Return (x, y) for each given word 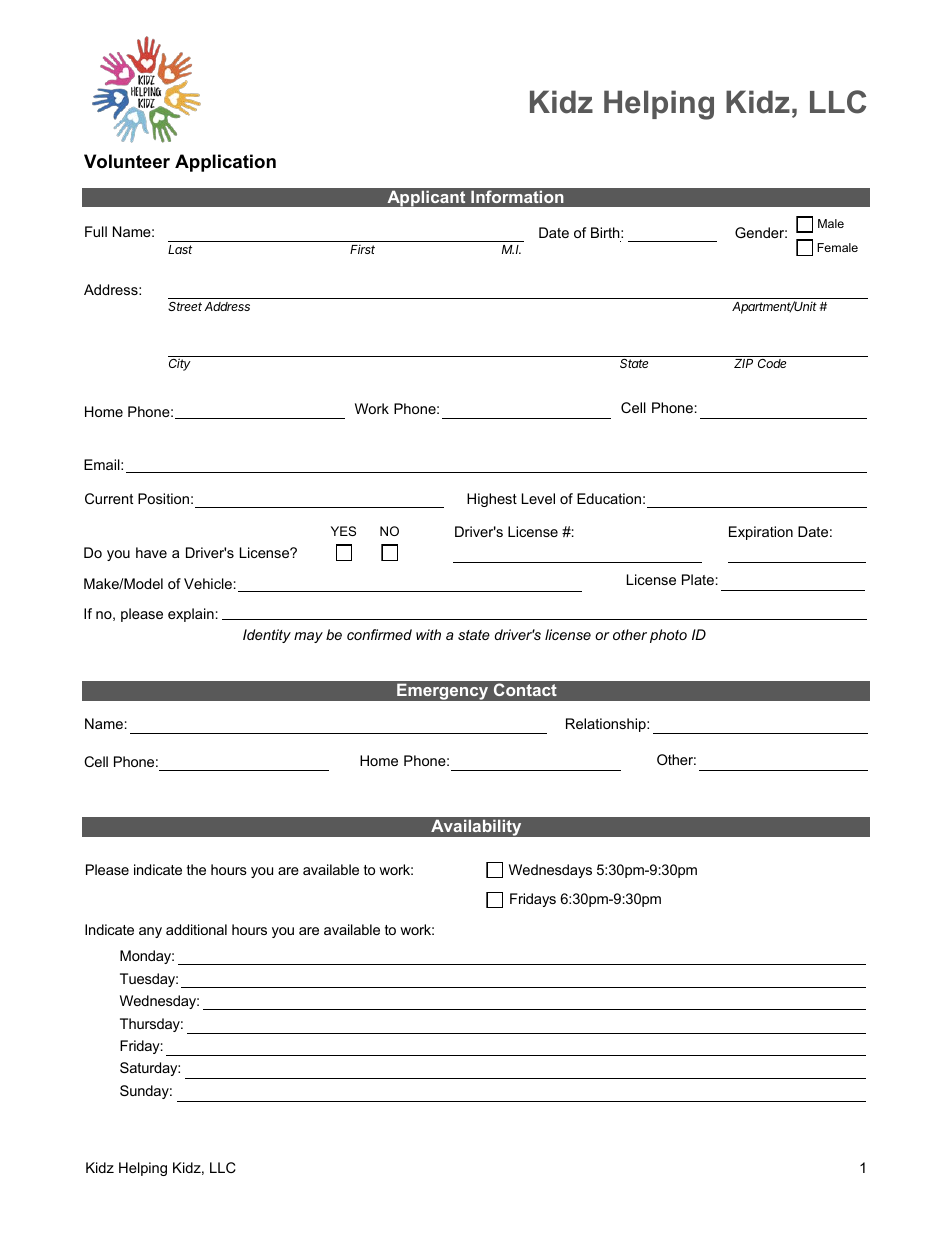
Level (538, 498)
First (362, 249)
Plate (698, 579)
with (428, 634)
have (151, 552)
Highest (492, 500)
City (180, 363)
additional (196, 929)
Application (225, 163)
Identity (267, 636)
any (150, 932)
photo (668, 636)
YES (343, 531)
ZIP (743, 363)
